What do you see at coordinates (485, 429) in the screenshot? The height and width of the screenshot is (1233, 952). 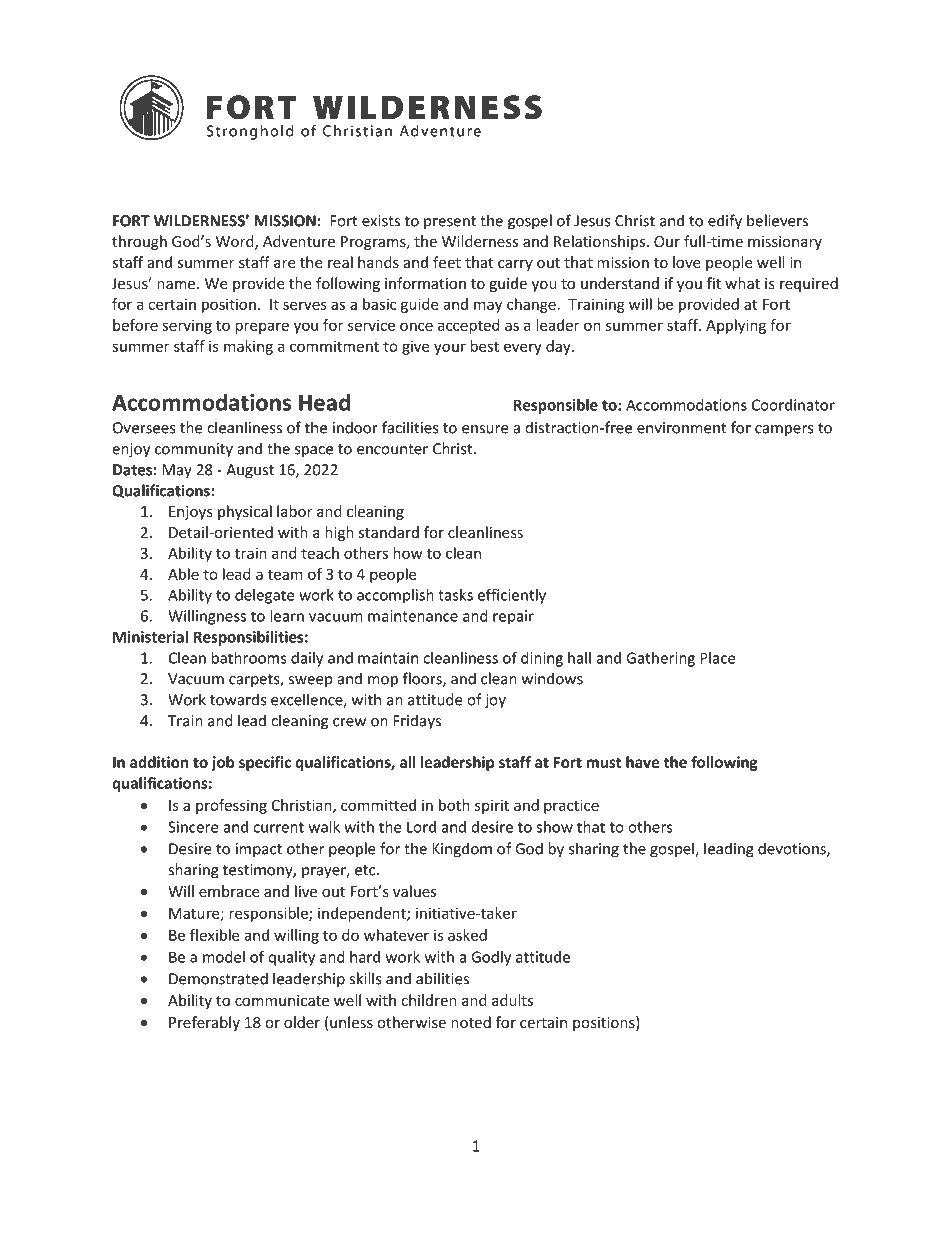 I see `ensure` at bounding box center [485, 429].
